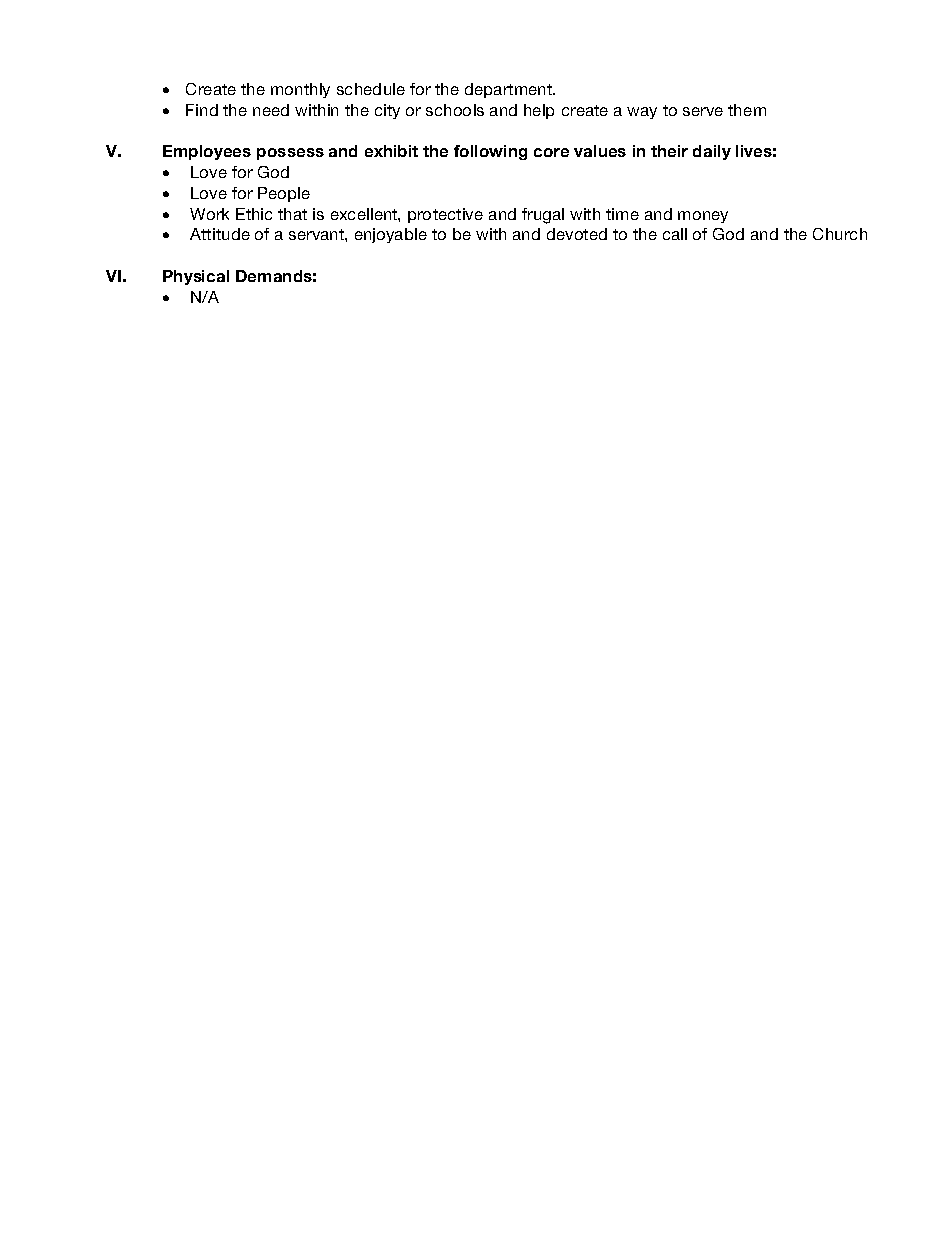 This screenshot has width=952, height=1233. Describe the element at coordinates (539, 111) in the screenshot. I see `help` at that location.
